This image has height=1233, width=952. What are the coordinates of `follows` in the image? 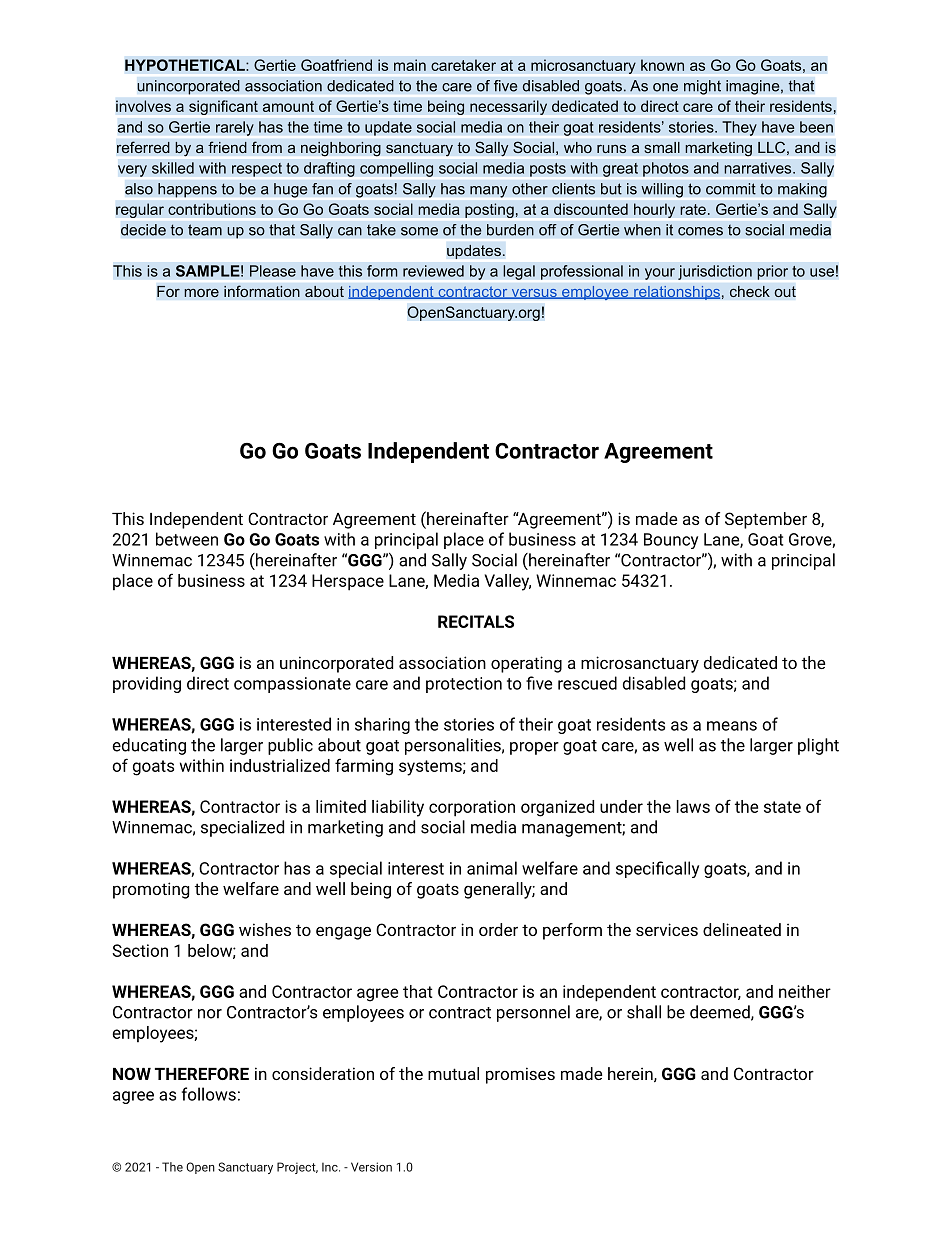 It's located at (209, 1094).
